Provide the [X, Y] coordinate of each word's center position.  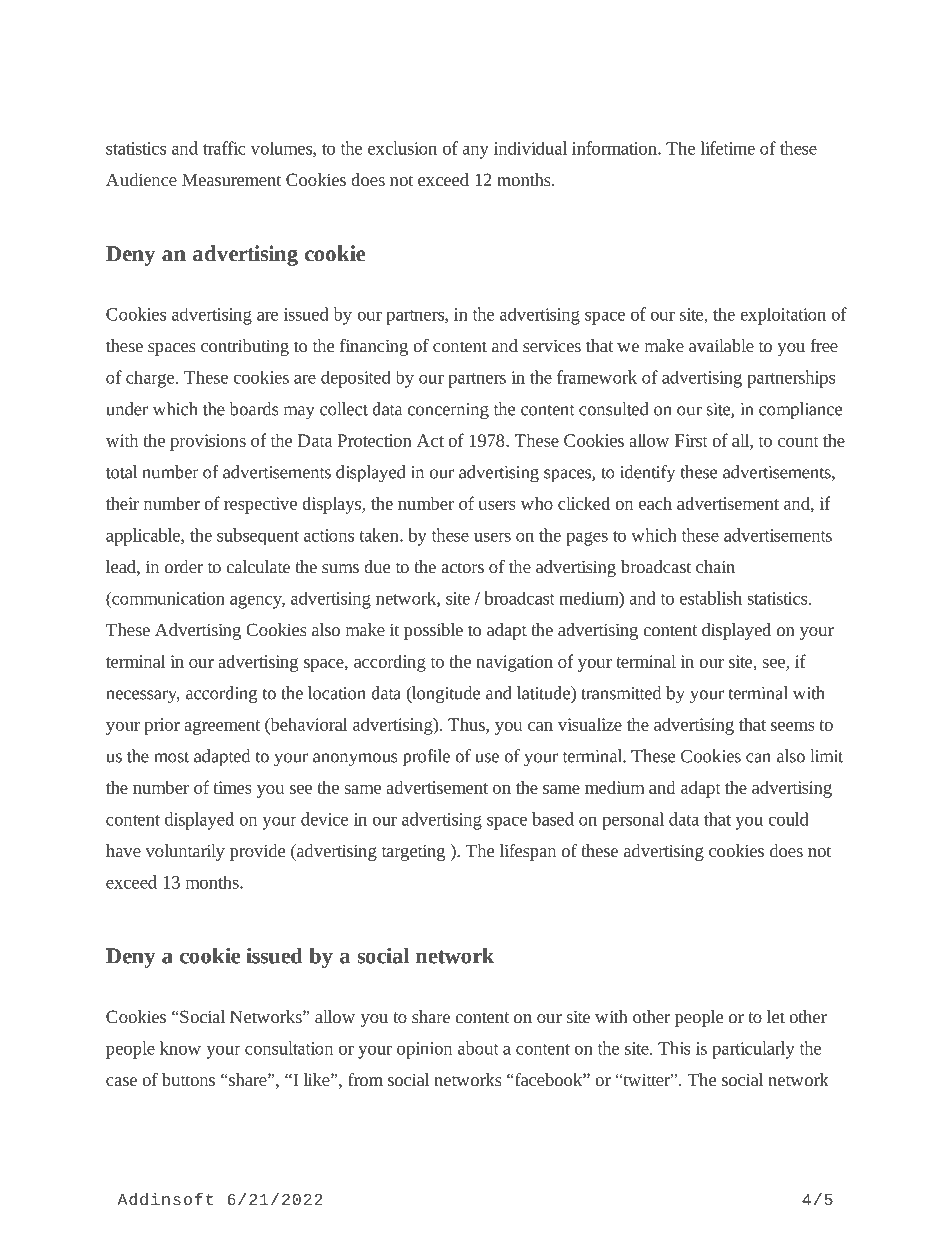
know [180, 1048]
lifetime [728, 148]
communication [167, 598]
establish [711, 598]
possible [433, 631]
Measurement [232, 179]
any [475, 152]
